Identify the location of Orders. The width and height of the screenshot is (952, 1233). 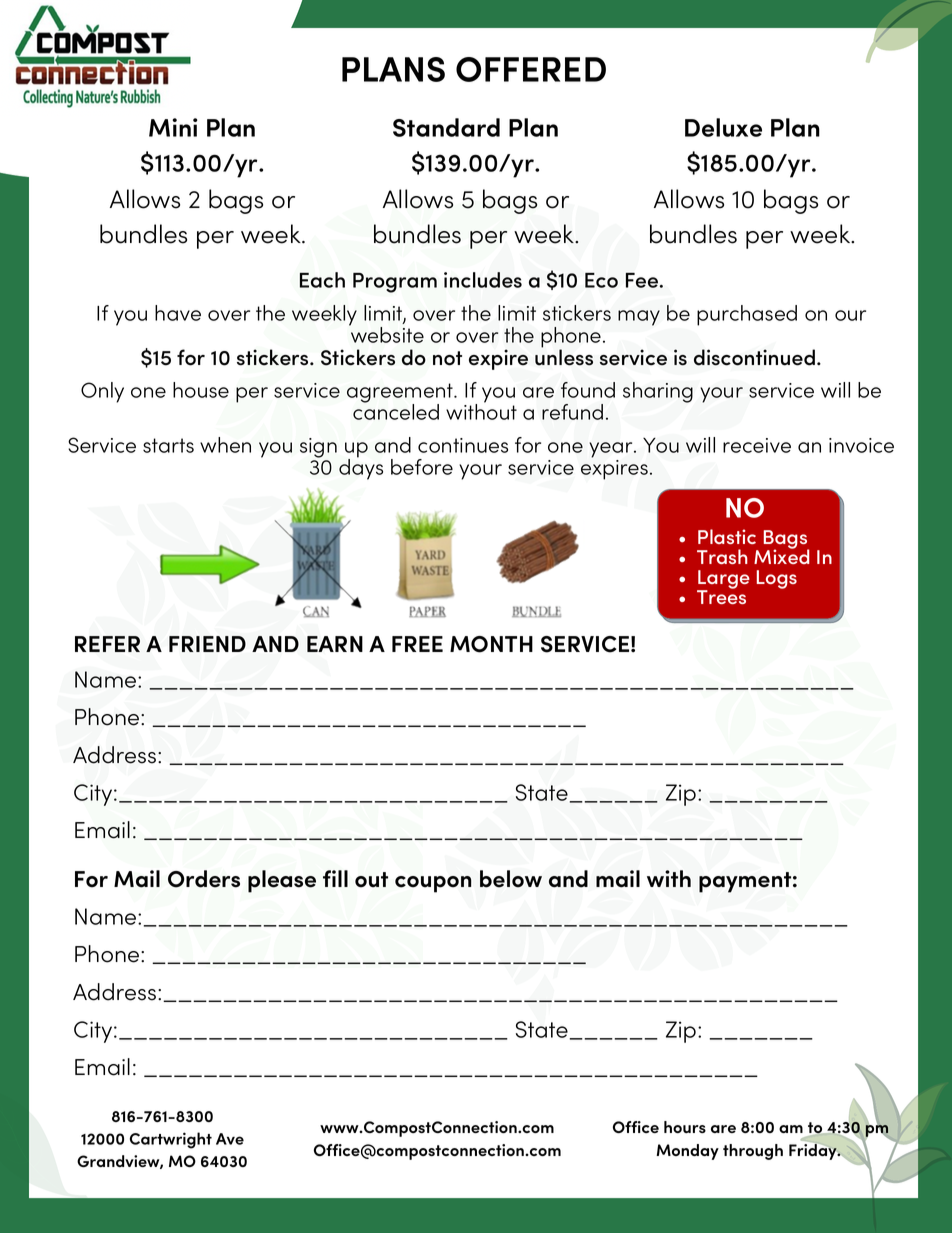
(204, 879).
